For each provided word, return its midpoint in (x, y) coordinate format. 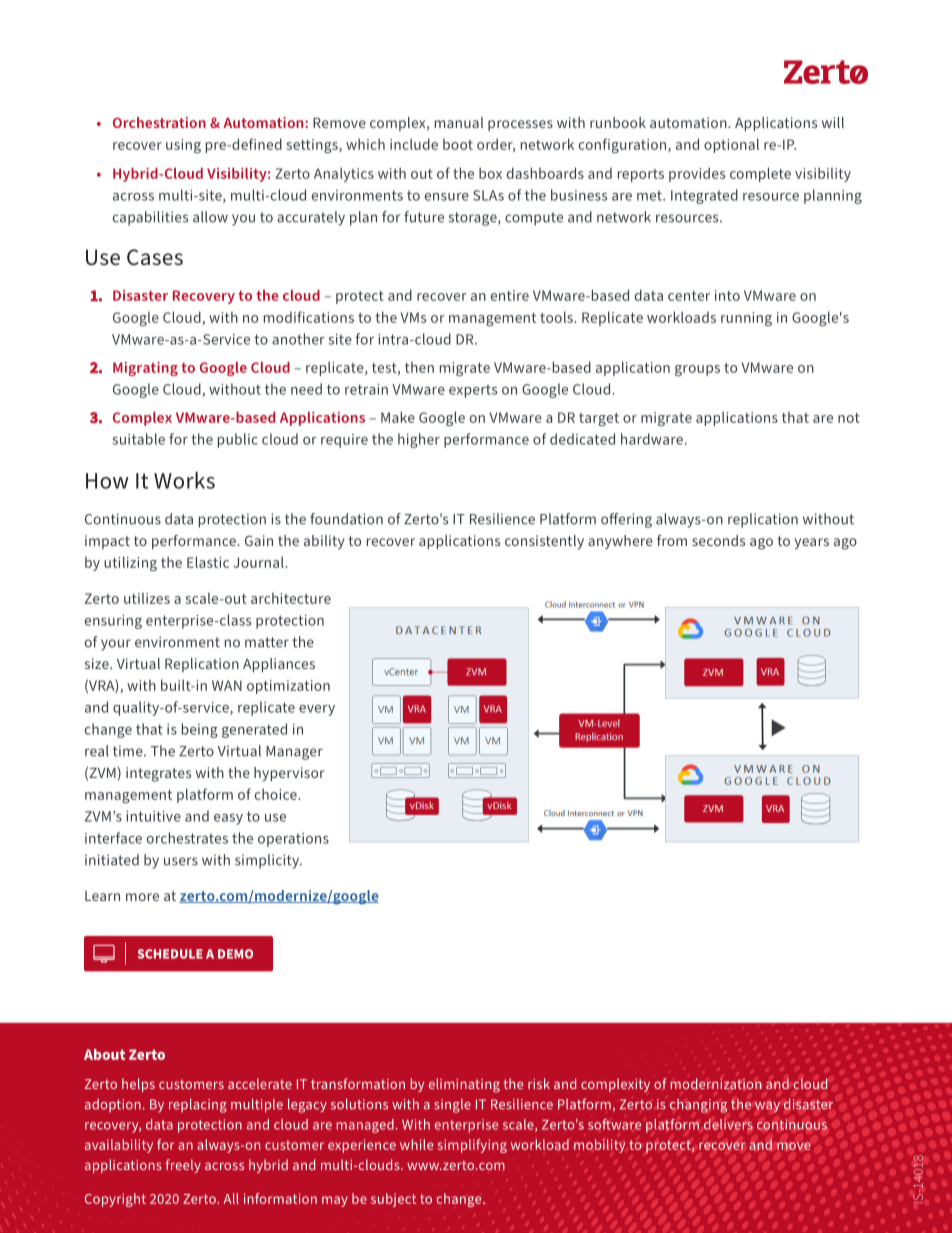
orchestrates (187, 838)
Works (184, 480)
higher (419, 440)
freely (183, 1166)
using (183, 146)
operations (293, 840)
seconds (718, 540)
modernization (716, 1083)
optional (731, 145)
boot (458, 144)
